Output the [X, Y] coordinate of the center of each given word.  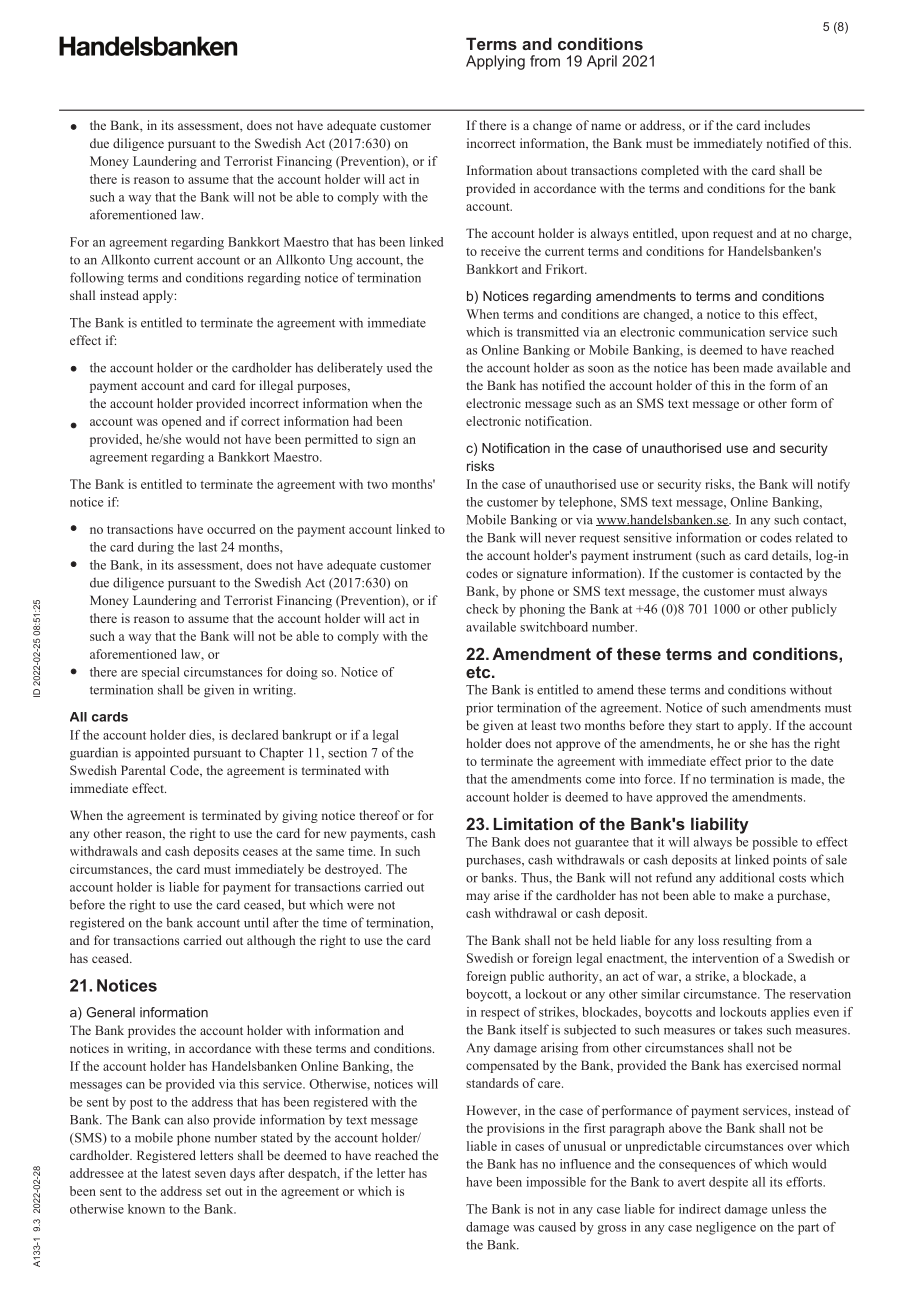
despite [728, 1183]
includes [787, 125]
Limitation [533, 823]
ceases [260, 852]
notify [833, 485]
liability [720, 825]
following [97, 278]
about [552, 170]
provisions [516, 1129]
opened [182, 422]
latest [176, 1173]
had [363, 421]
